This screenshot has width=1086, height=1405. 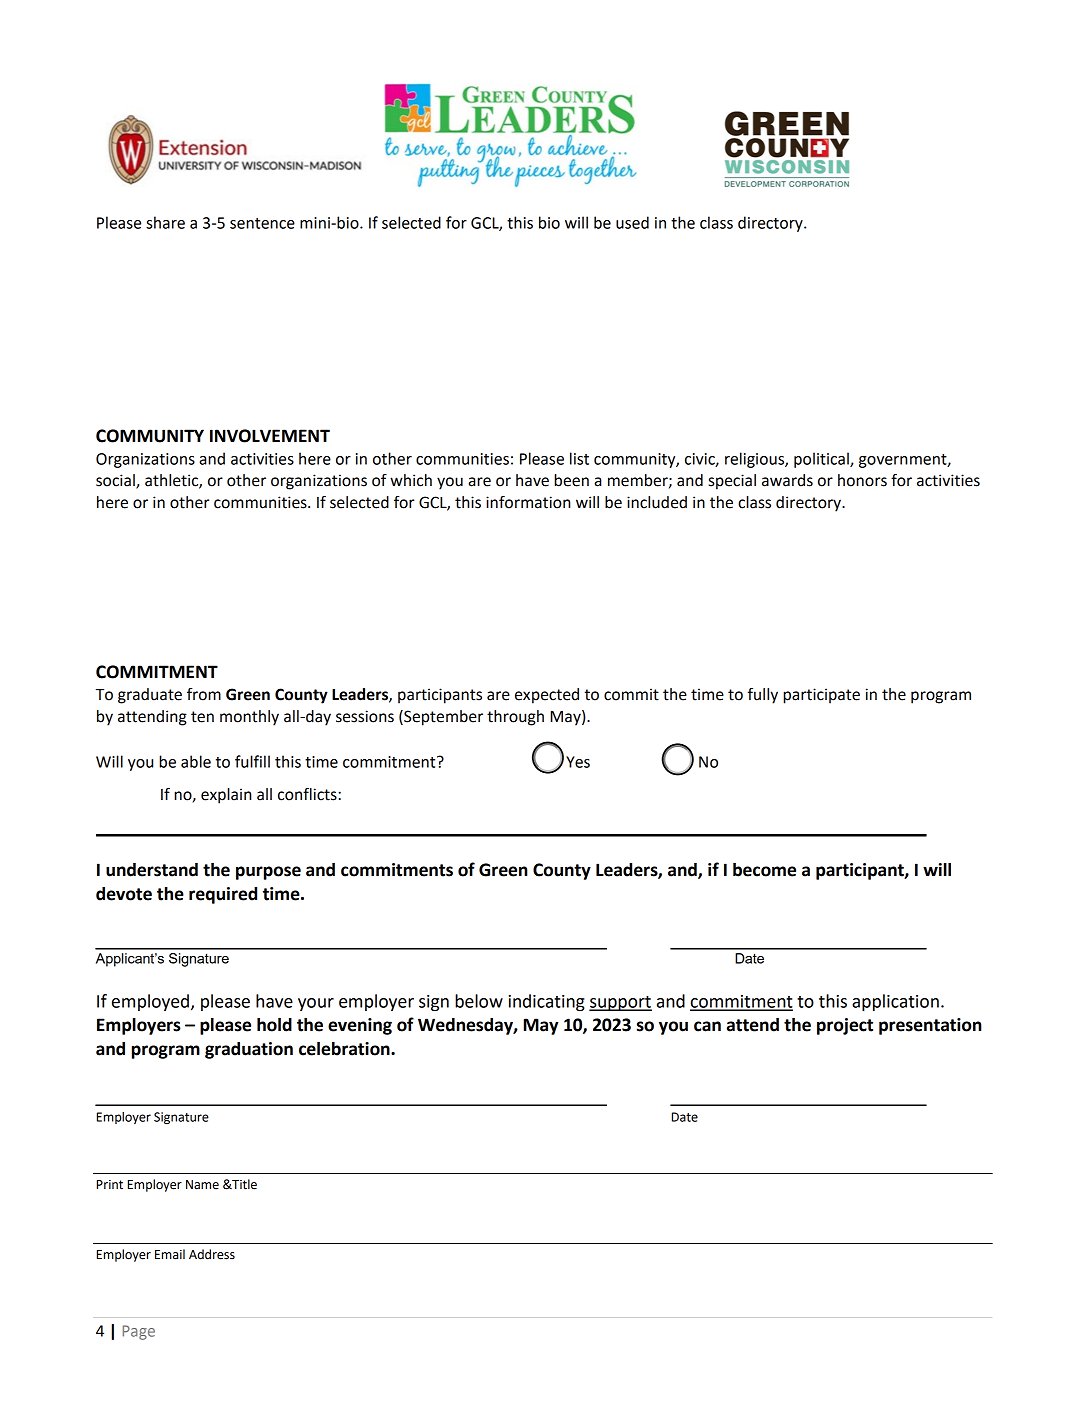 What do you see at coordinates (862, 480) in the screenshot?
I see `honors` at bounding box center [862, 480].
